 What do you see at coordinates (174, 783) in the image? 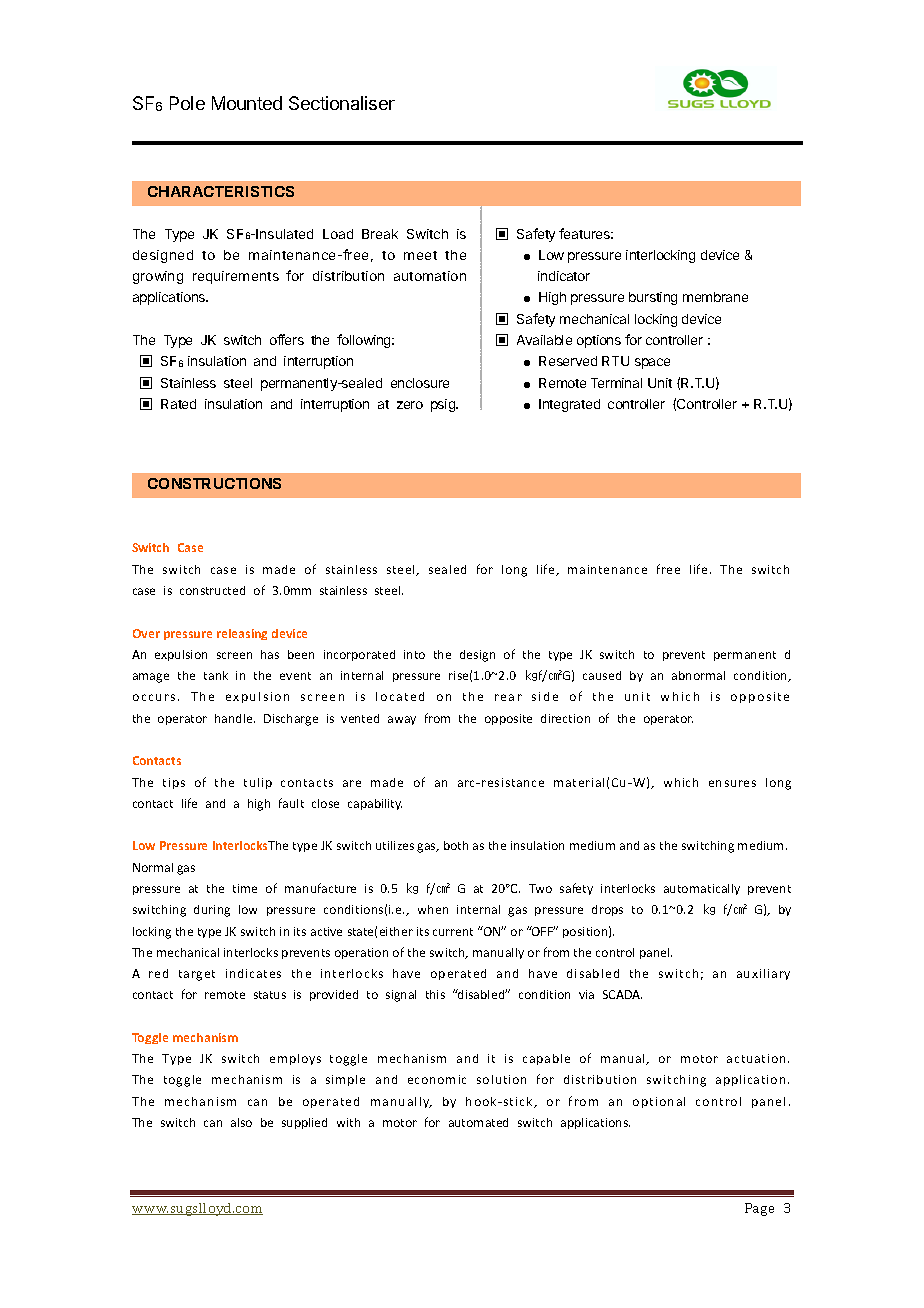
I see `tips` at bounding box center [174, 783].
